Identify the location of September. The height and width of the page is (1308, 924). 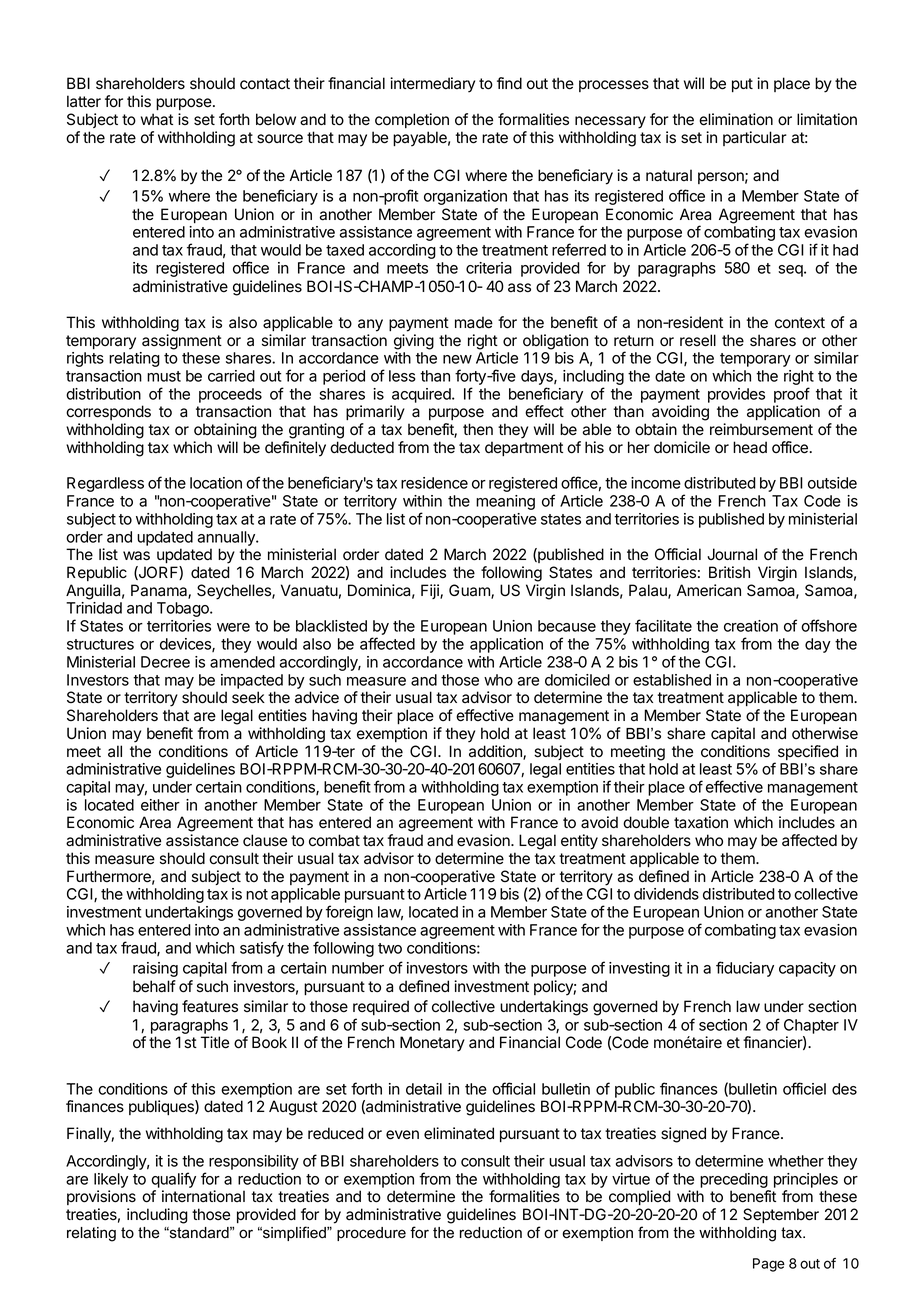
(781, 1215).
